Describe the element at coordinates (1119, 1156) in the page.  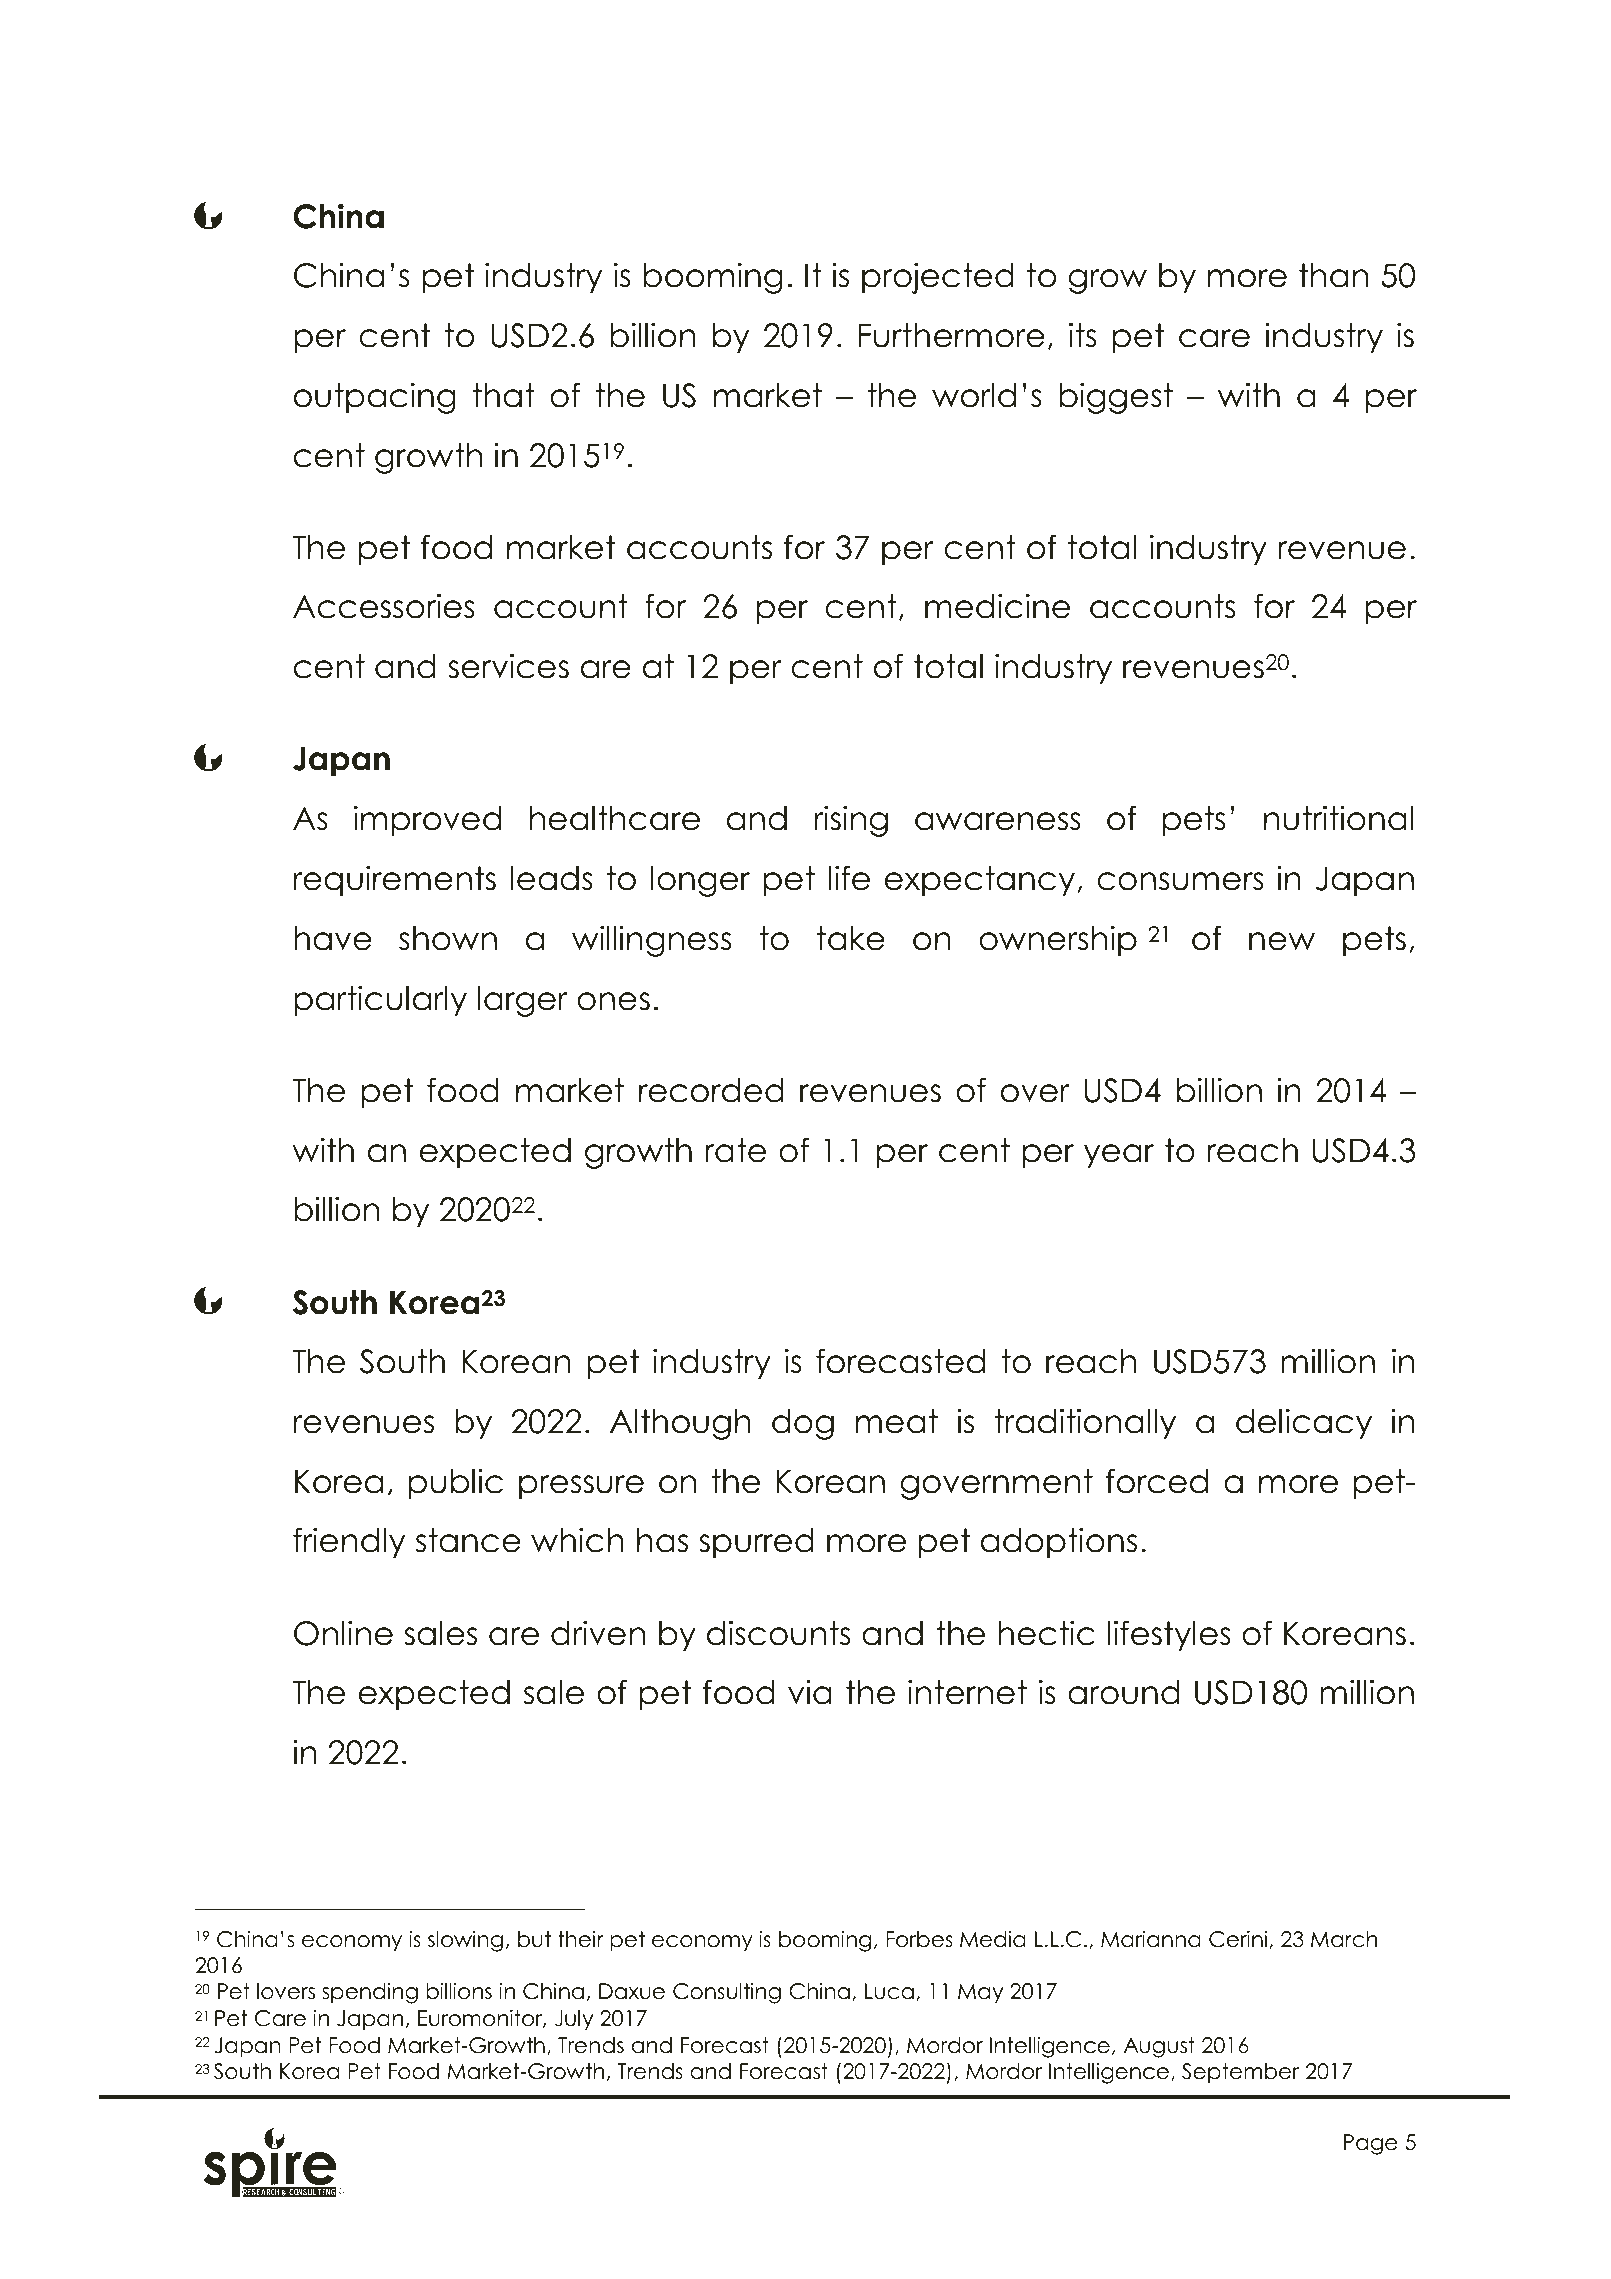
I see `year` at that location.
